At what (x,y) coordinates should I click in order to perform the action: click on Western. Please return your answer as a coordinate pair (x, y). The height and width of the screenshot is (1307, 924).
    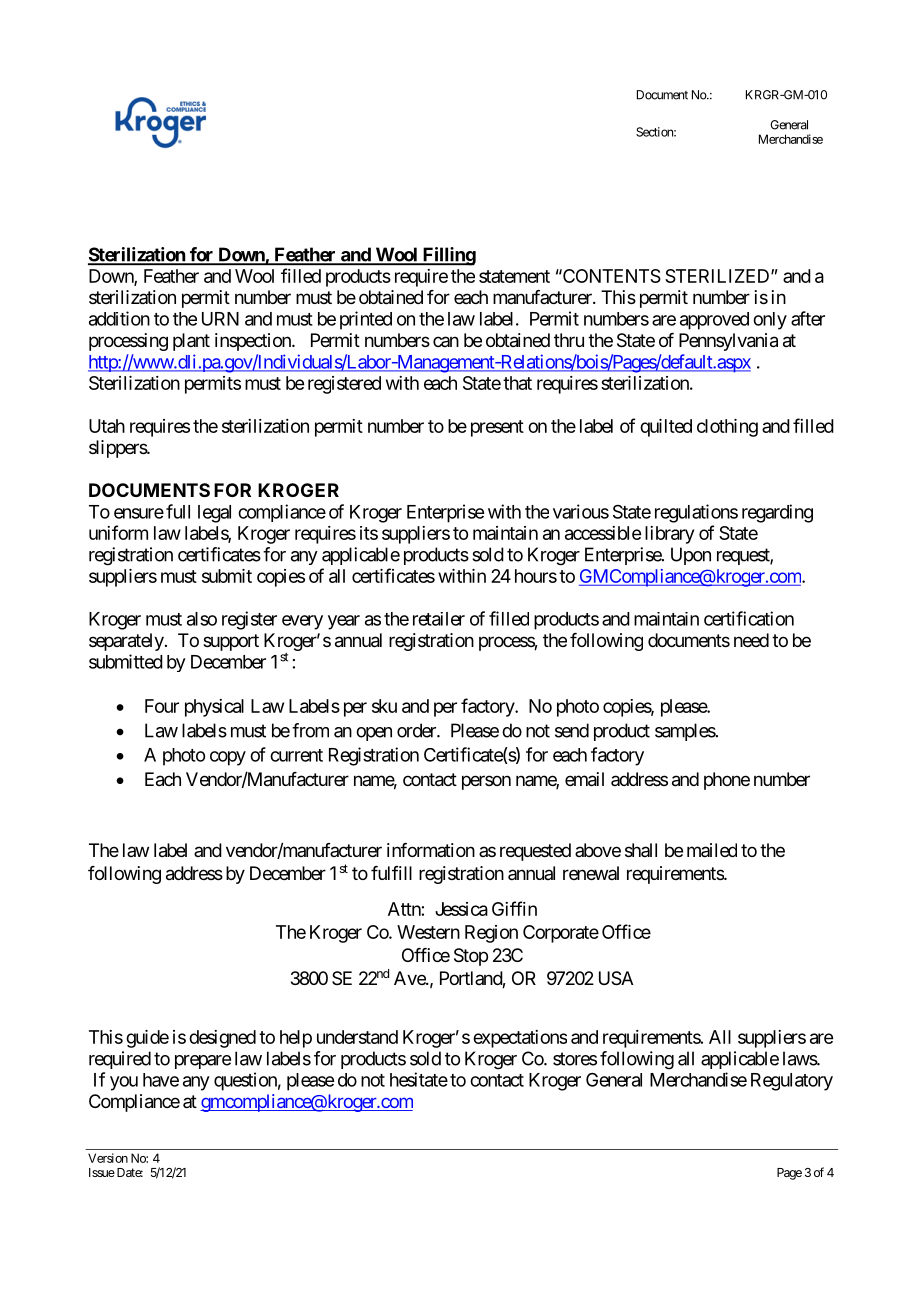
    Looking at the image, I should click on (428, 932).
